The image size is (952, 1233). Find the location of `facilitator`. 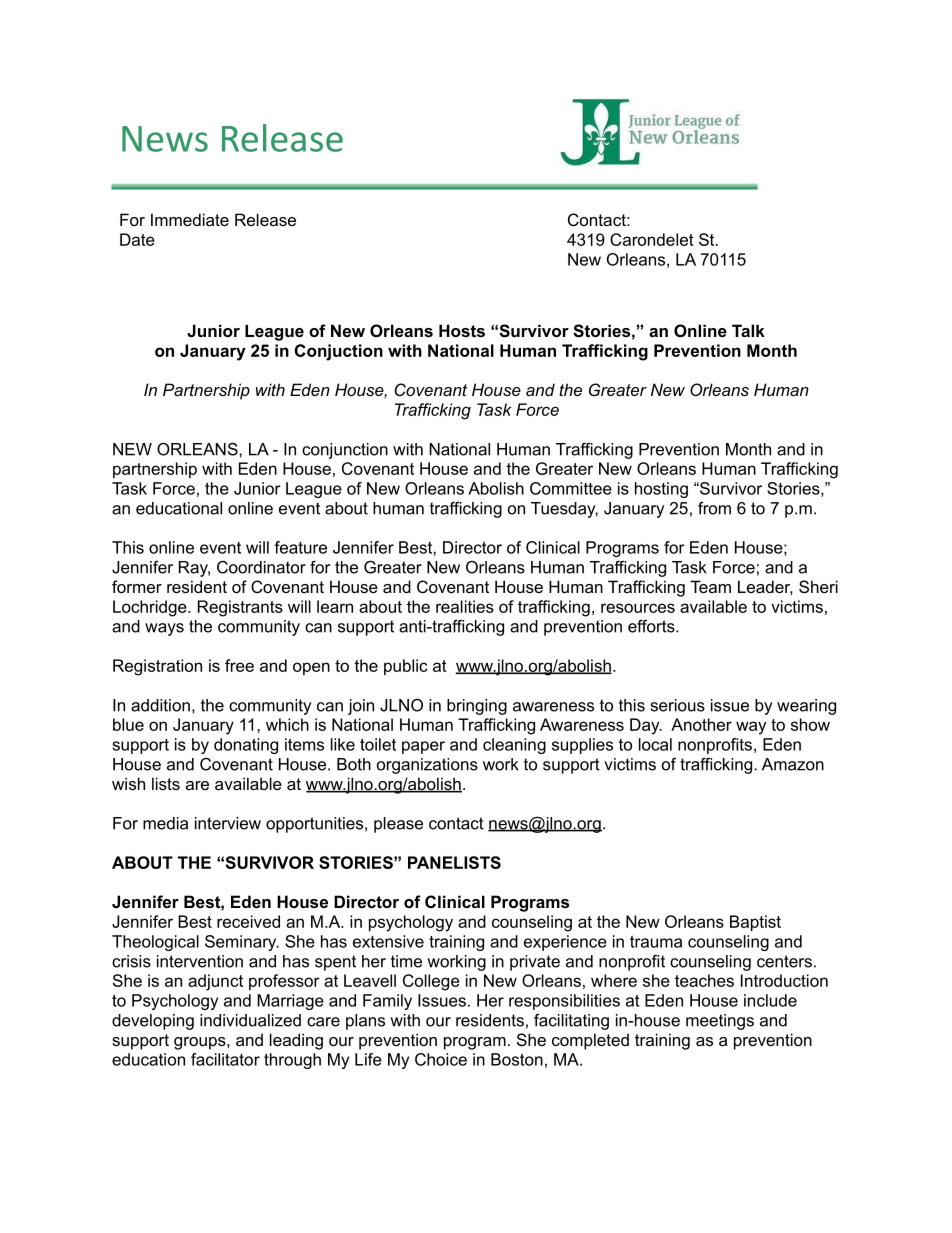

facilitator is located at coordinates (225, 1059).
